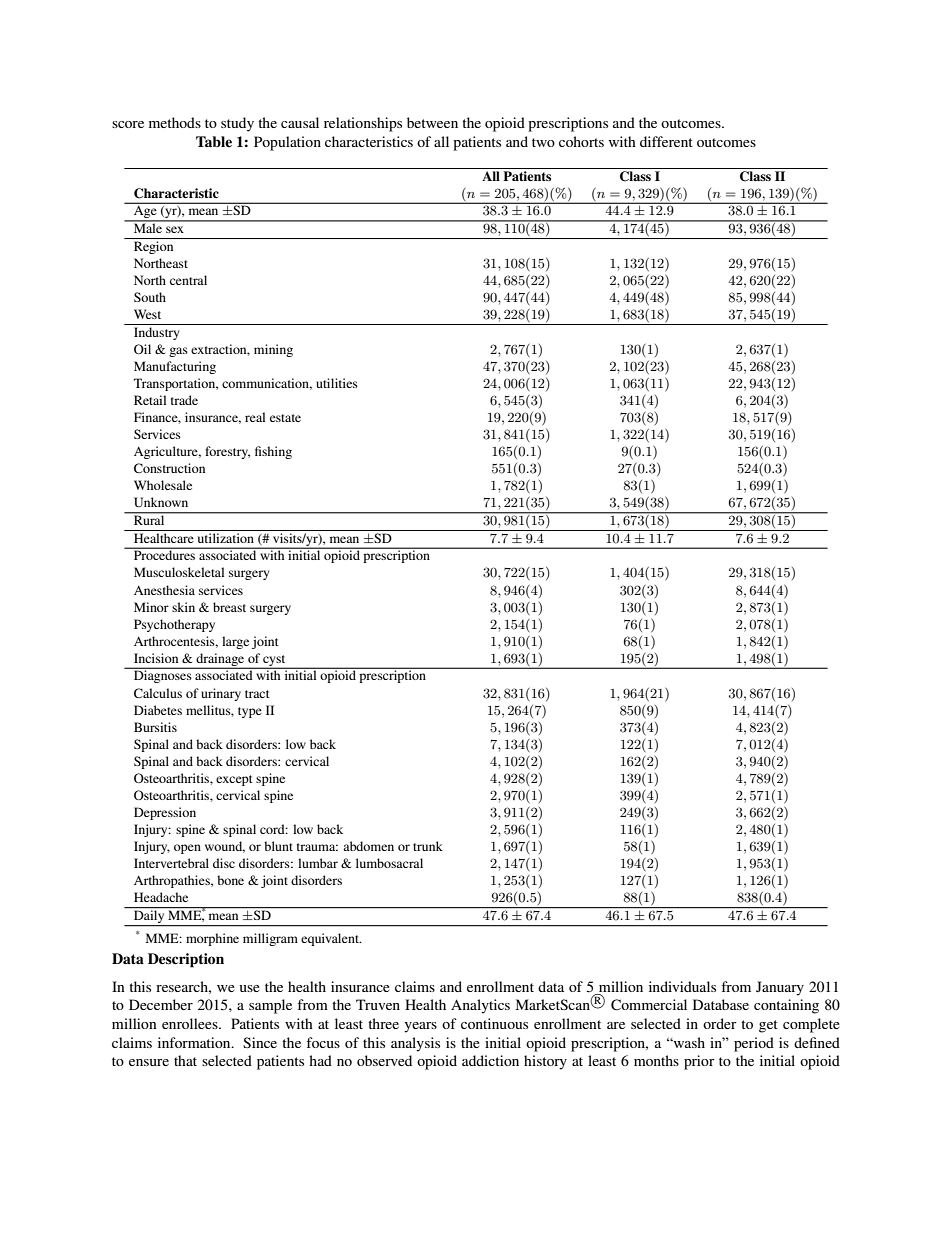 The width and height of the image is (952, 1233). Describe the element at coordinates (666, 141) in the image. I see `different` at that location.
